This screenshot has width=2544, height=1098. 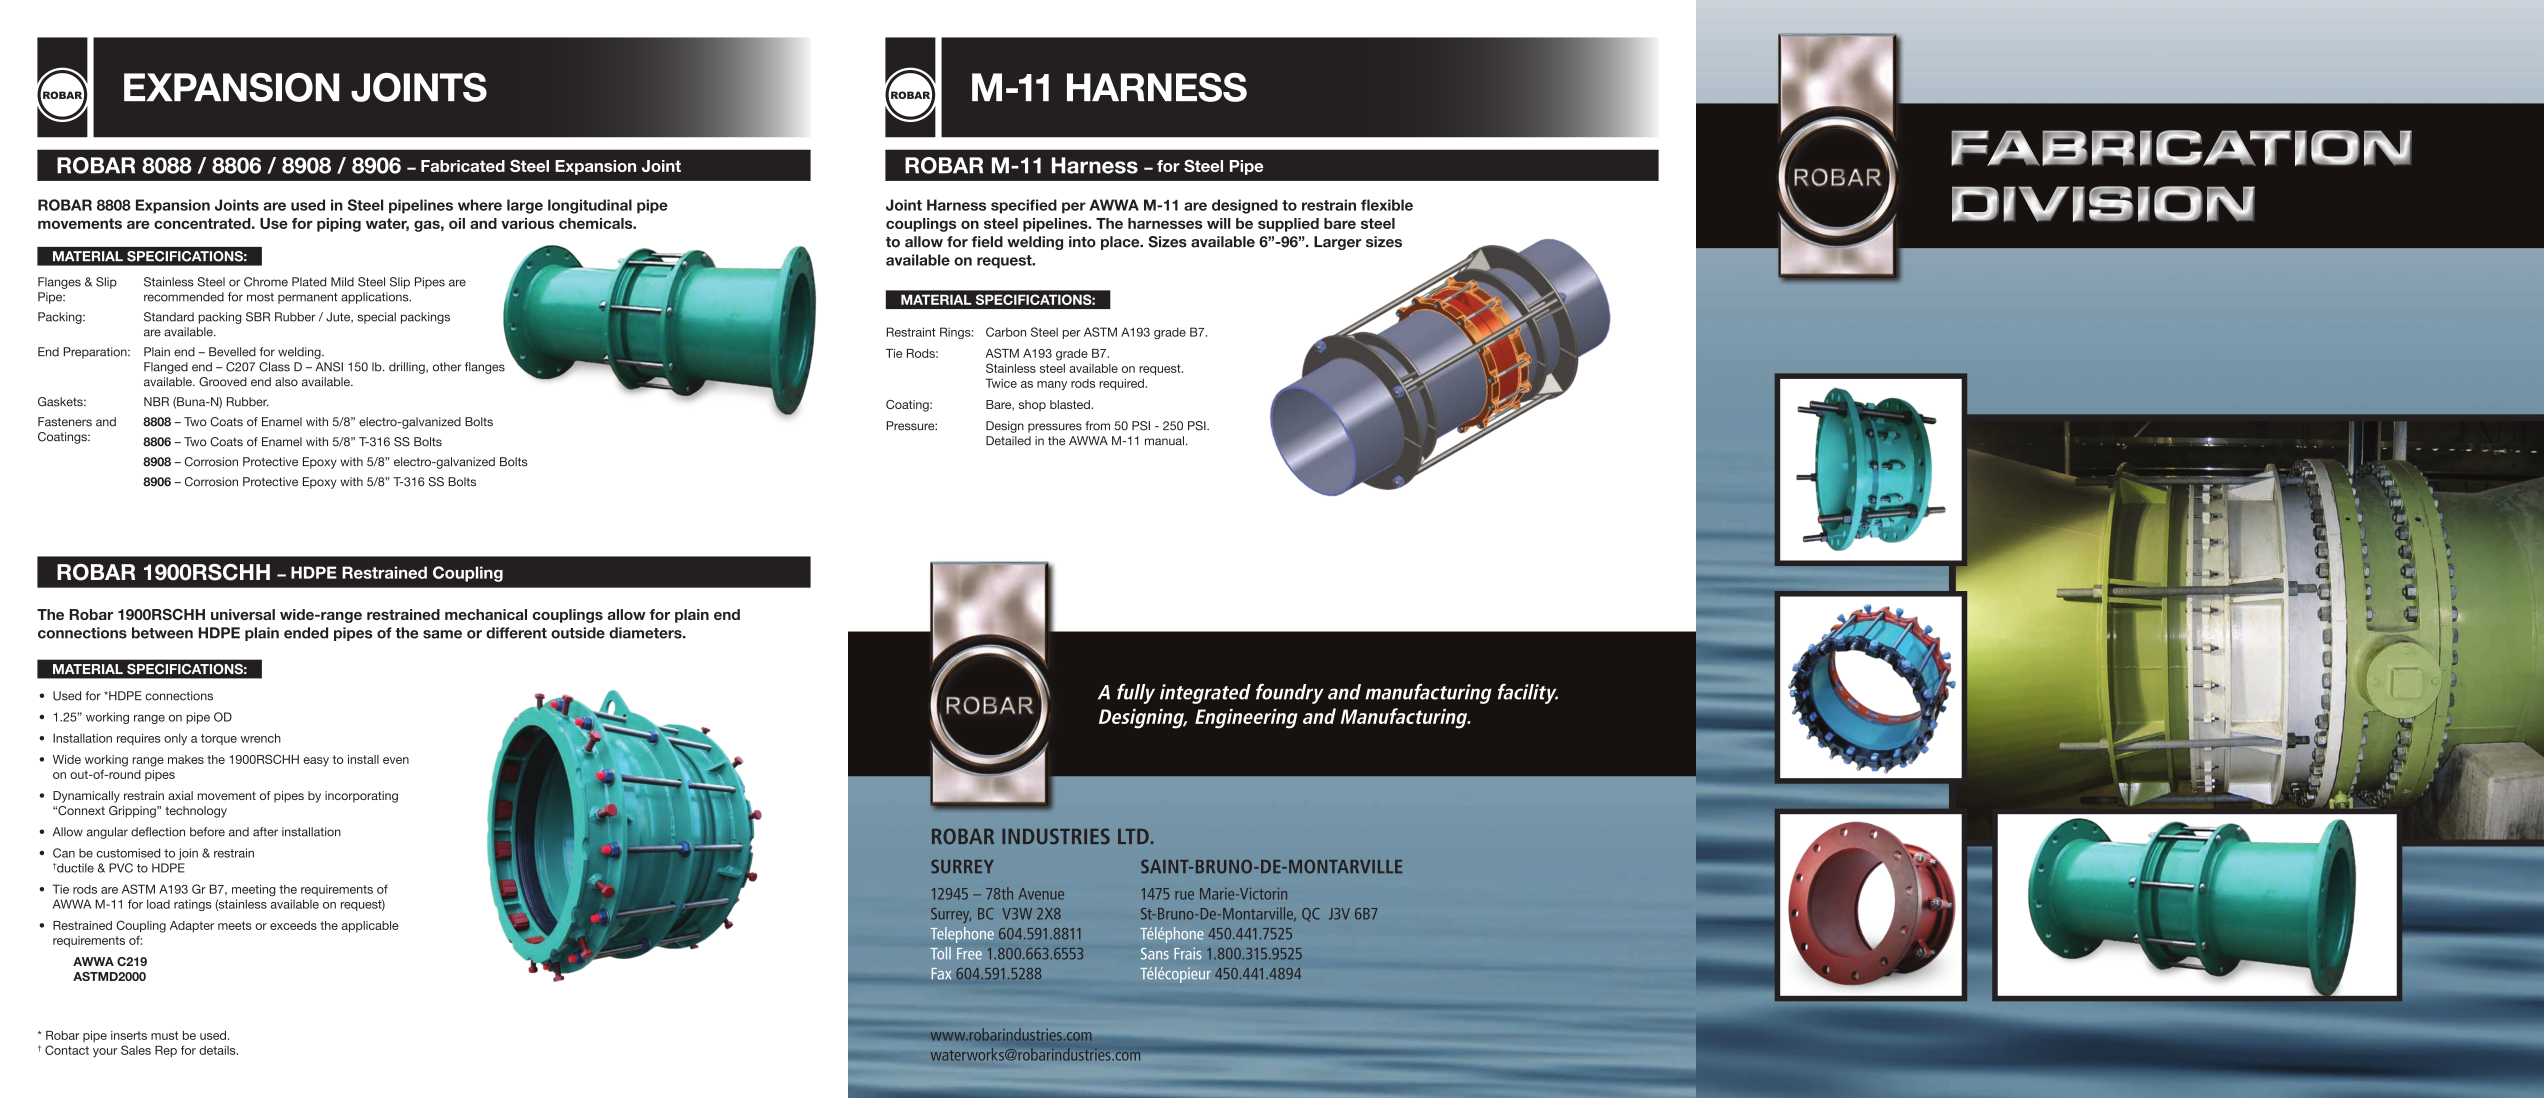 What do you see at coordinates (590, 206) in the screenshot?
I see `longitudinal` at bounding box center [590, 206].
